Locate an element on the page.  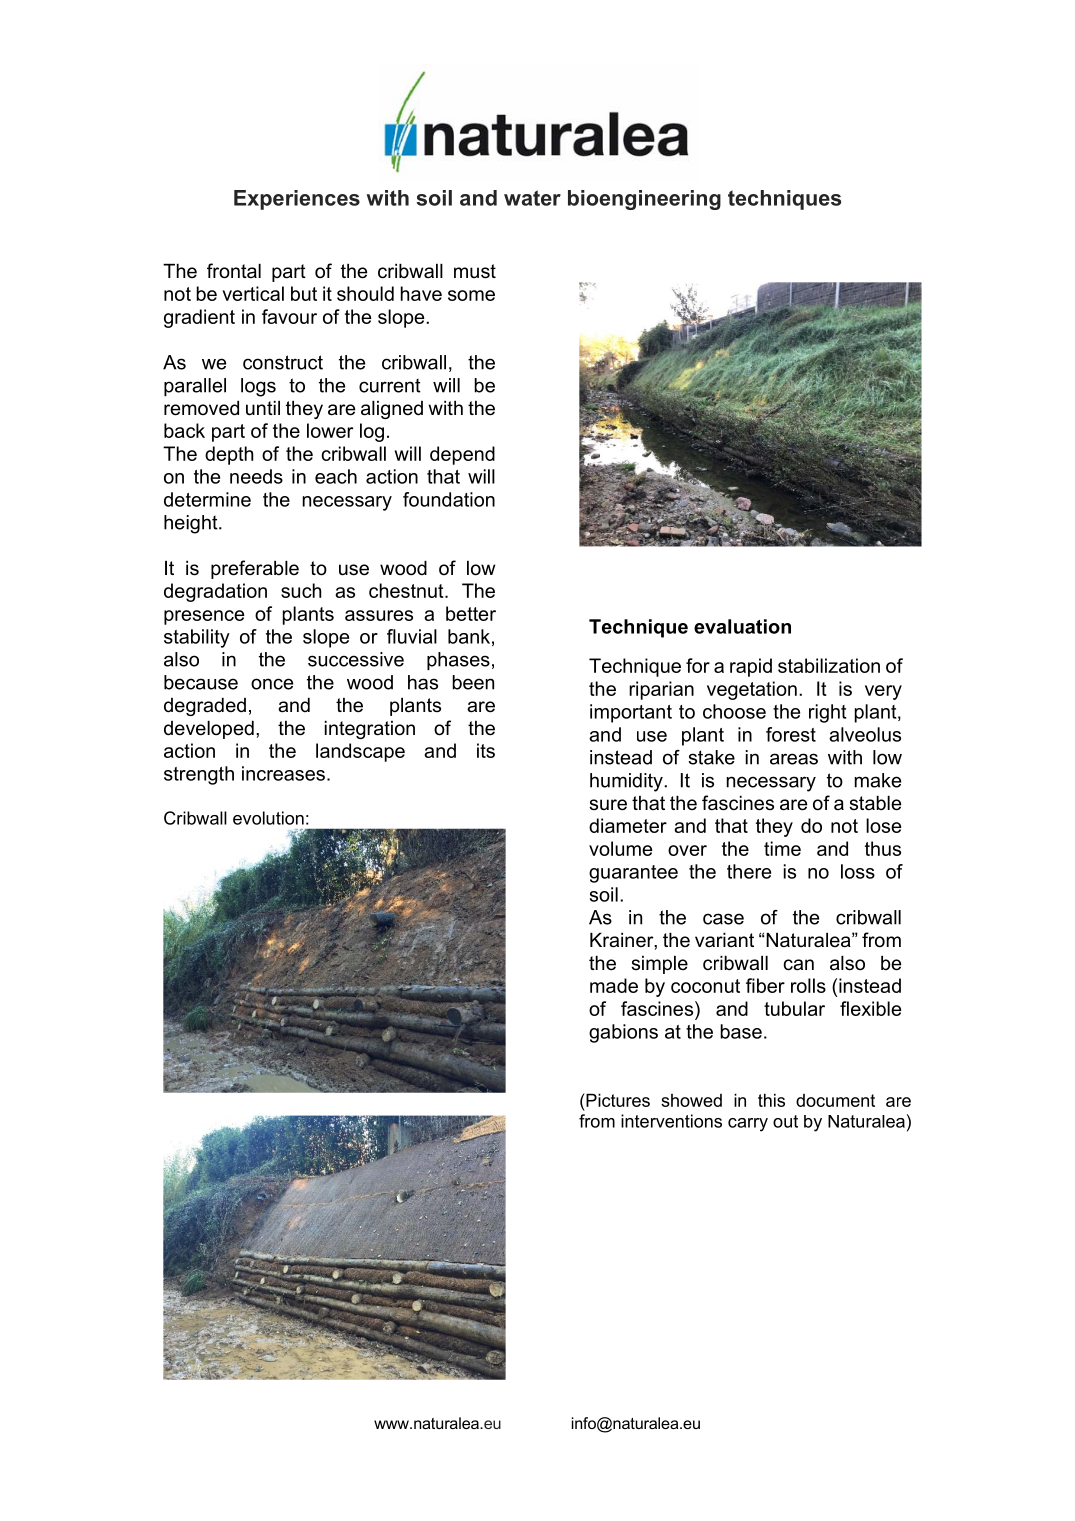
Pictures is located at coordinates (617, 1100).
